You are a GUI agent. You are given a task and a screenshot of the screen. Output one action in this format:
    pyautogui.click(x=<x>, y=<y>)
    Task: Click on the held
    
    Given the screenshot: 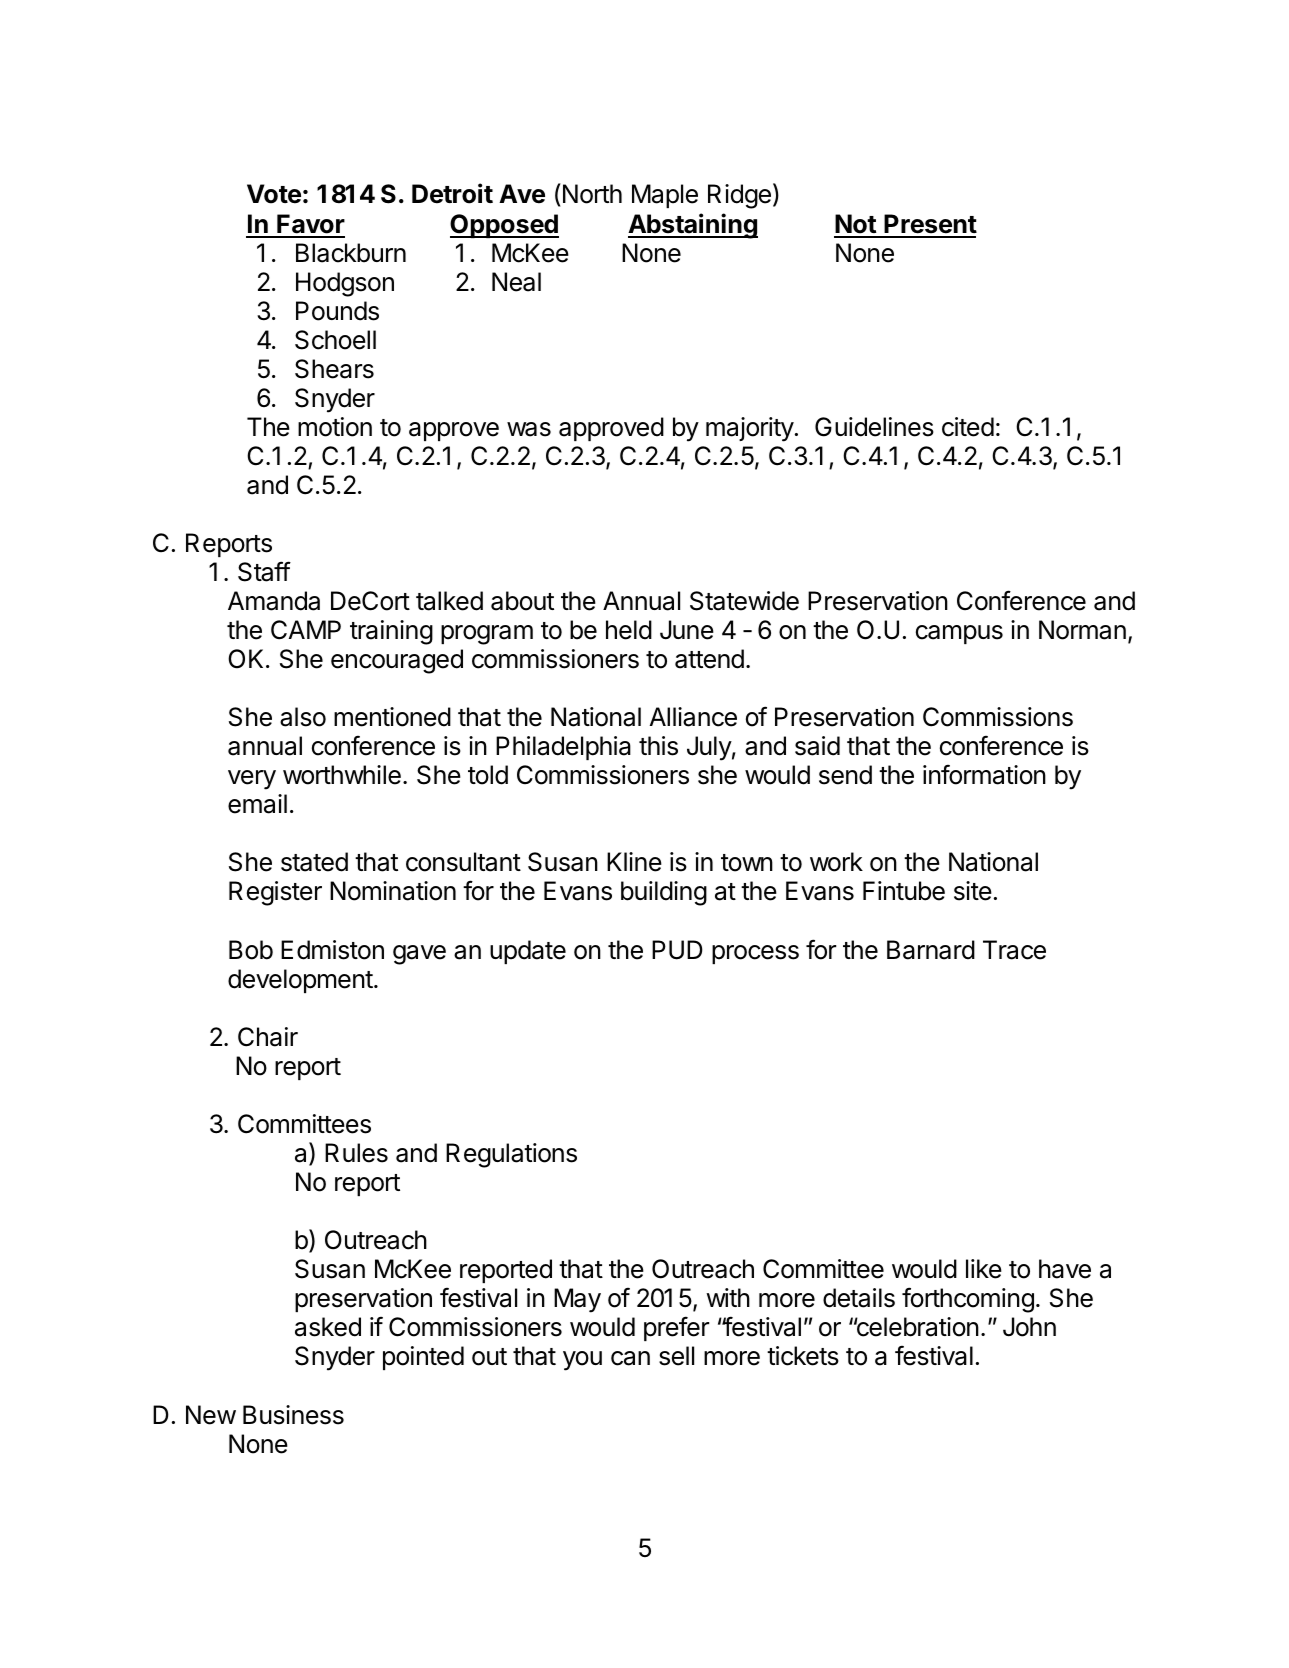 What is the action you would take?
    pyautogui.click(x=629, y=630)
